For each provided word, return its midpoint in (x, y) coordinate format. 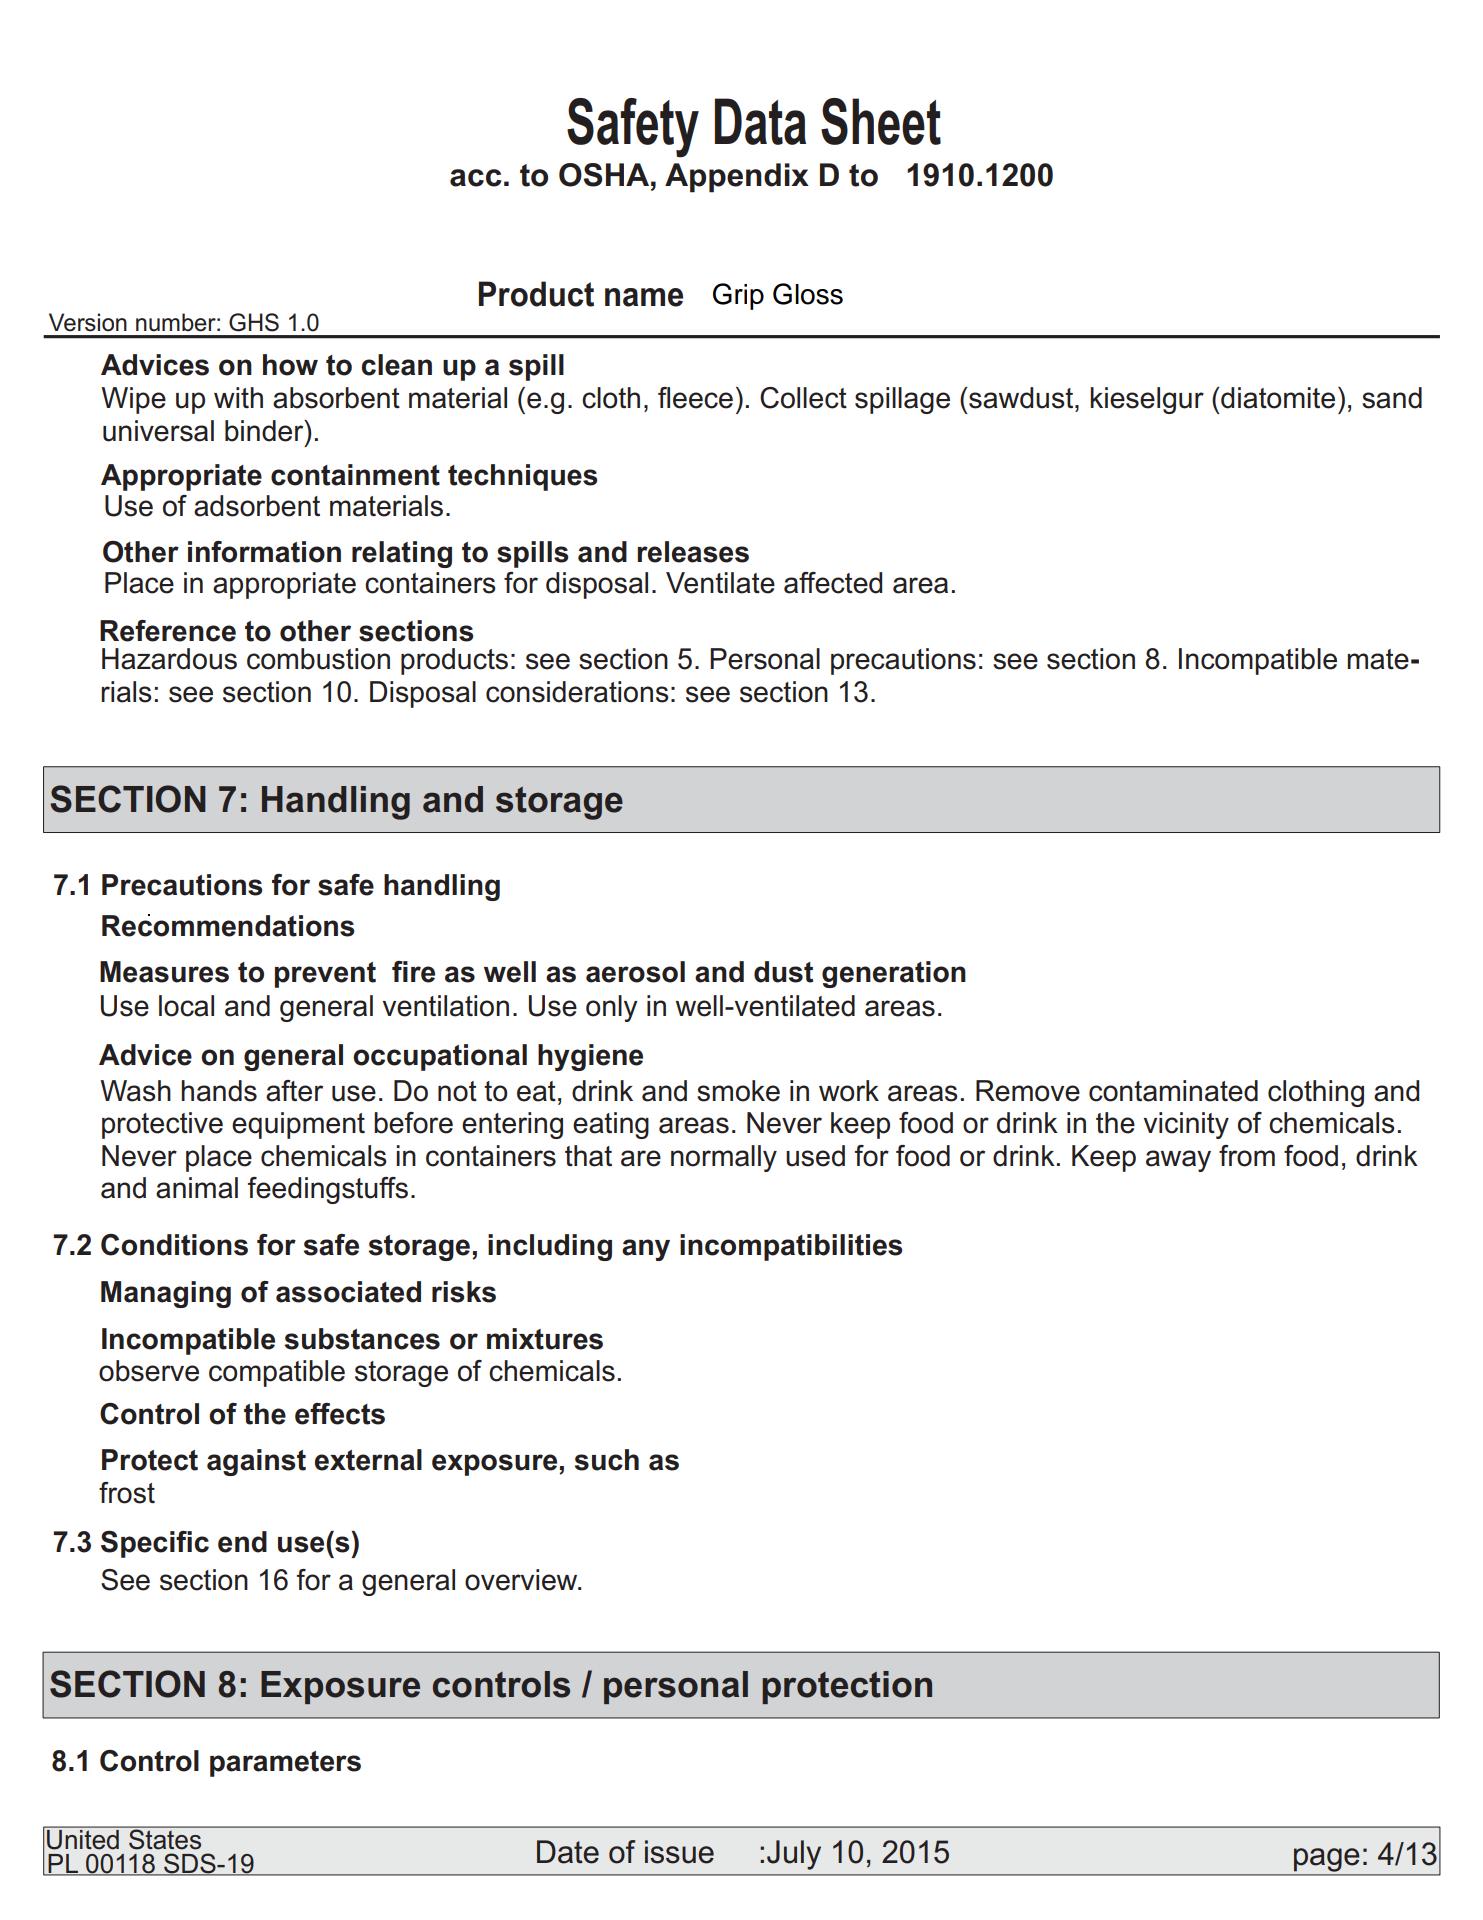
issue (679, 1852)
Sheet (881, 121)
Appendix (737, 178)
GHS (254, 322)
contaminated (1173, 1091)
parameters (285, 1764)
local (186, 1006)
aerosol (635, 972)
